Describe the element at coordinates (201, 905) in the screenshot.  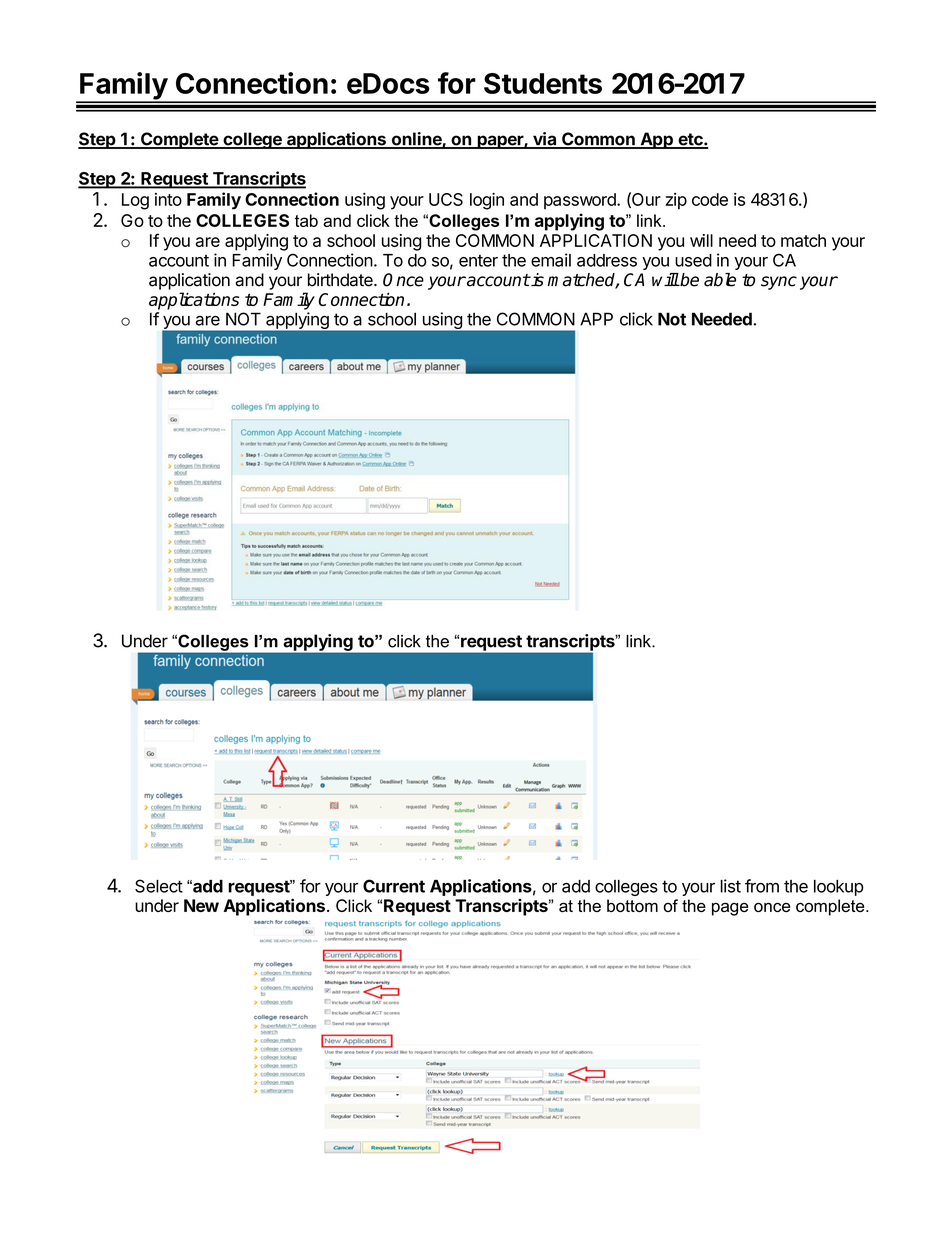
I see `New` at that location.
